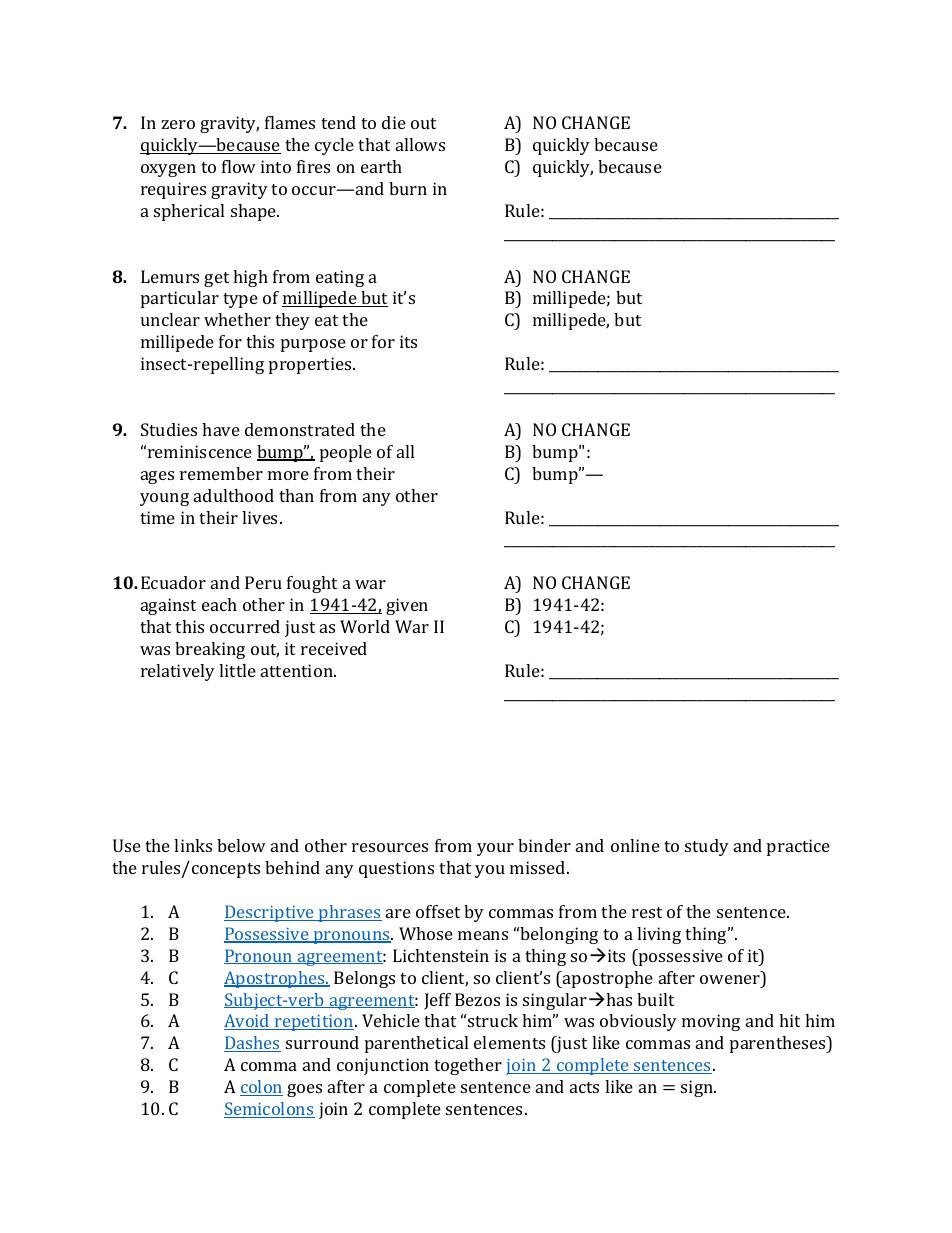 The image size is (952, 1233). I want to click on sign, so click(698, 1088).
